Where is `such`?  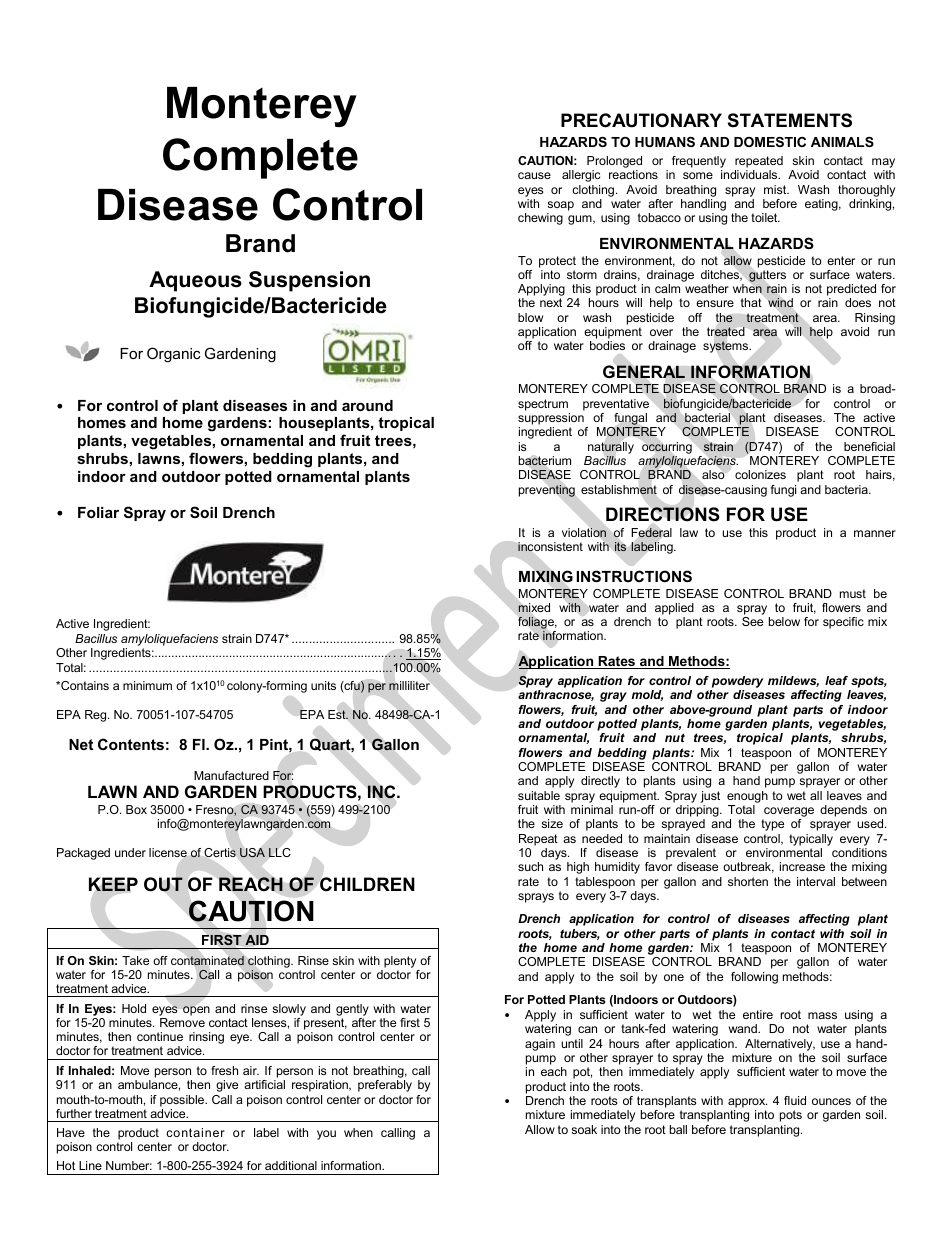
such is located at coordinates (530, 866).
